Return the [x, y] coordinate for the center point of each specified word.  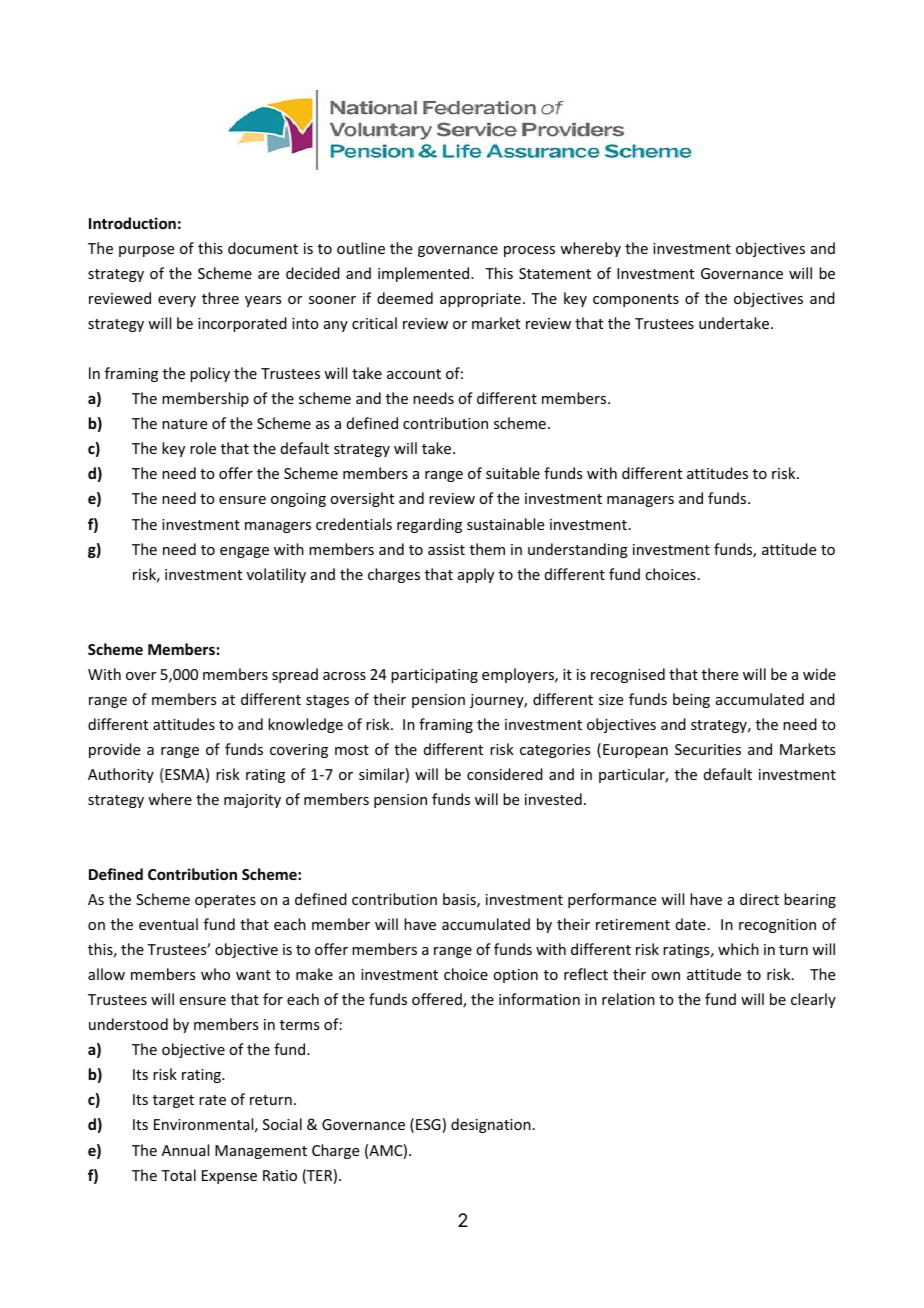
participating [434, 676]
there [720, 674]
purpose [146, 251]
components [636, 300]
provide [114, 750]
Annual [185, 1150]
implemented [425, 274]
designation [491, 1125]
